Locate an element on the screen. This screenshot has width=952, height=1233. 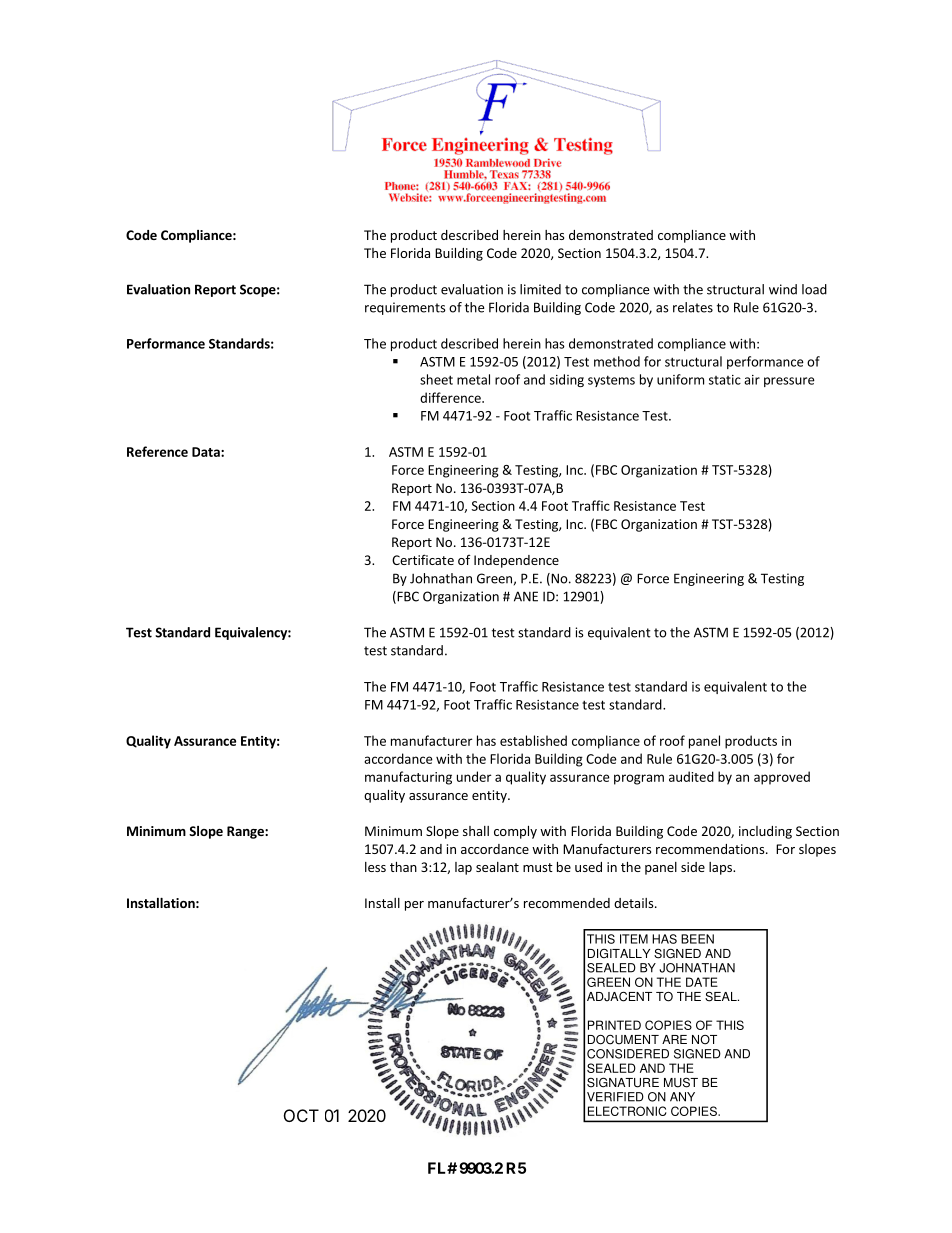
sealant is located at coordinates (497, 867).
